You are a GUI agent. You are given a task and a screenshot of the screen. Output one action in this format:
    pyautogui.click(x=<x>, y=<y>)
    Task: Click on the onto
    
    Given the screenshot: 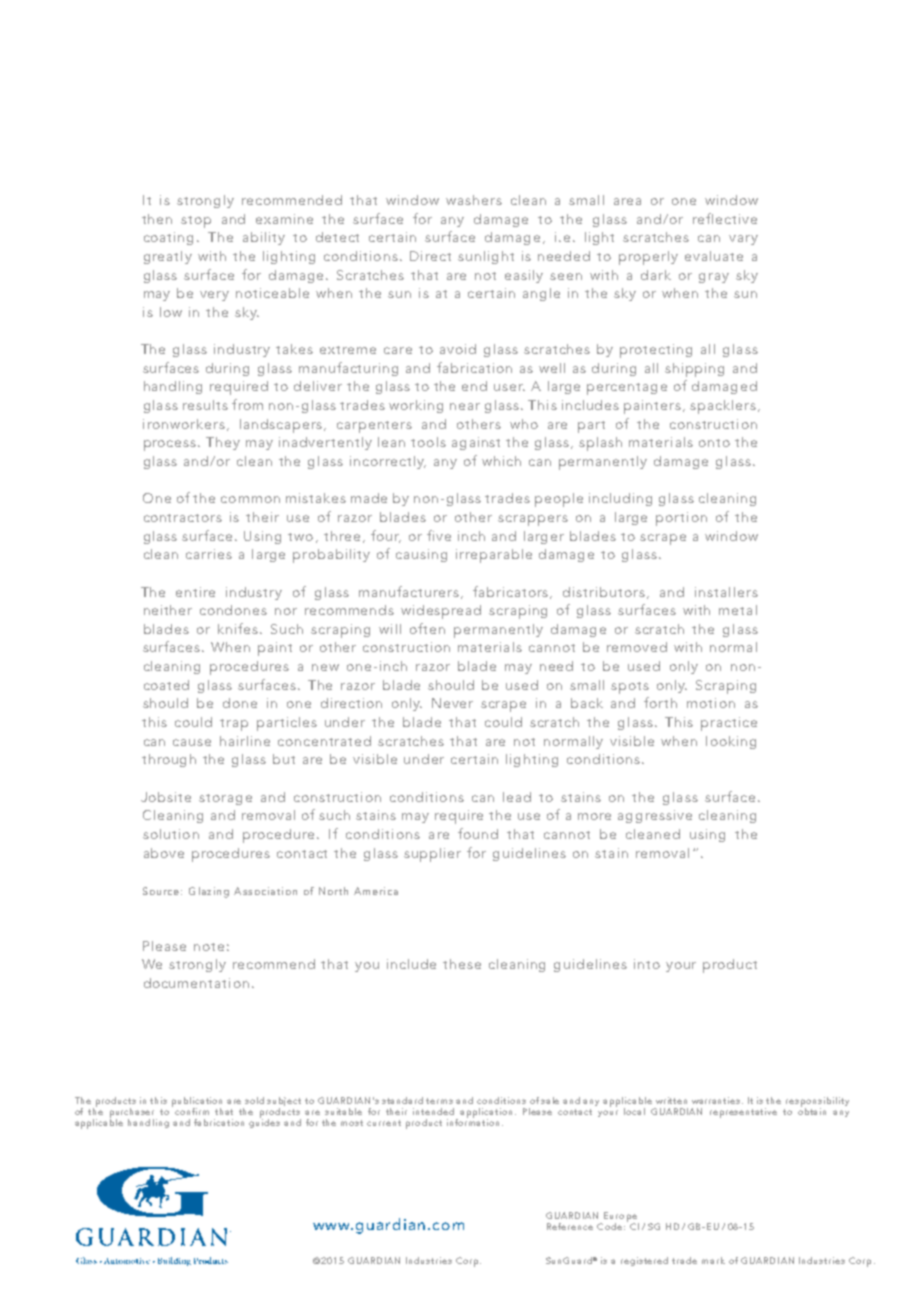 What is the action you would take?
    pyautogui.click(x=714, y=443)
